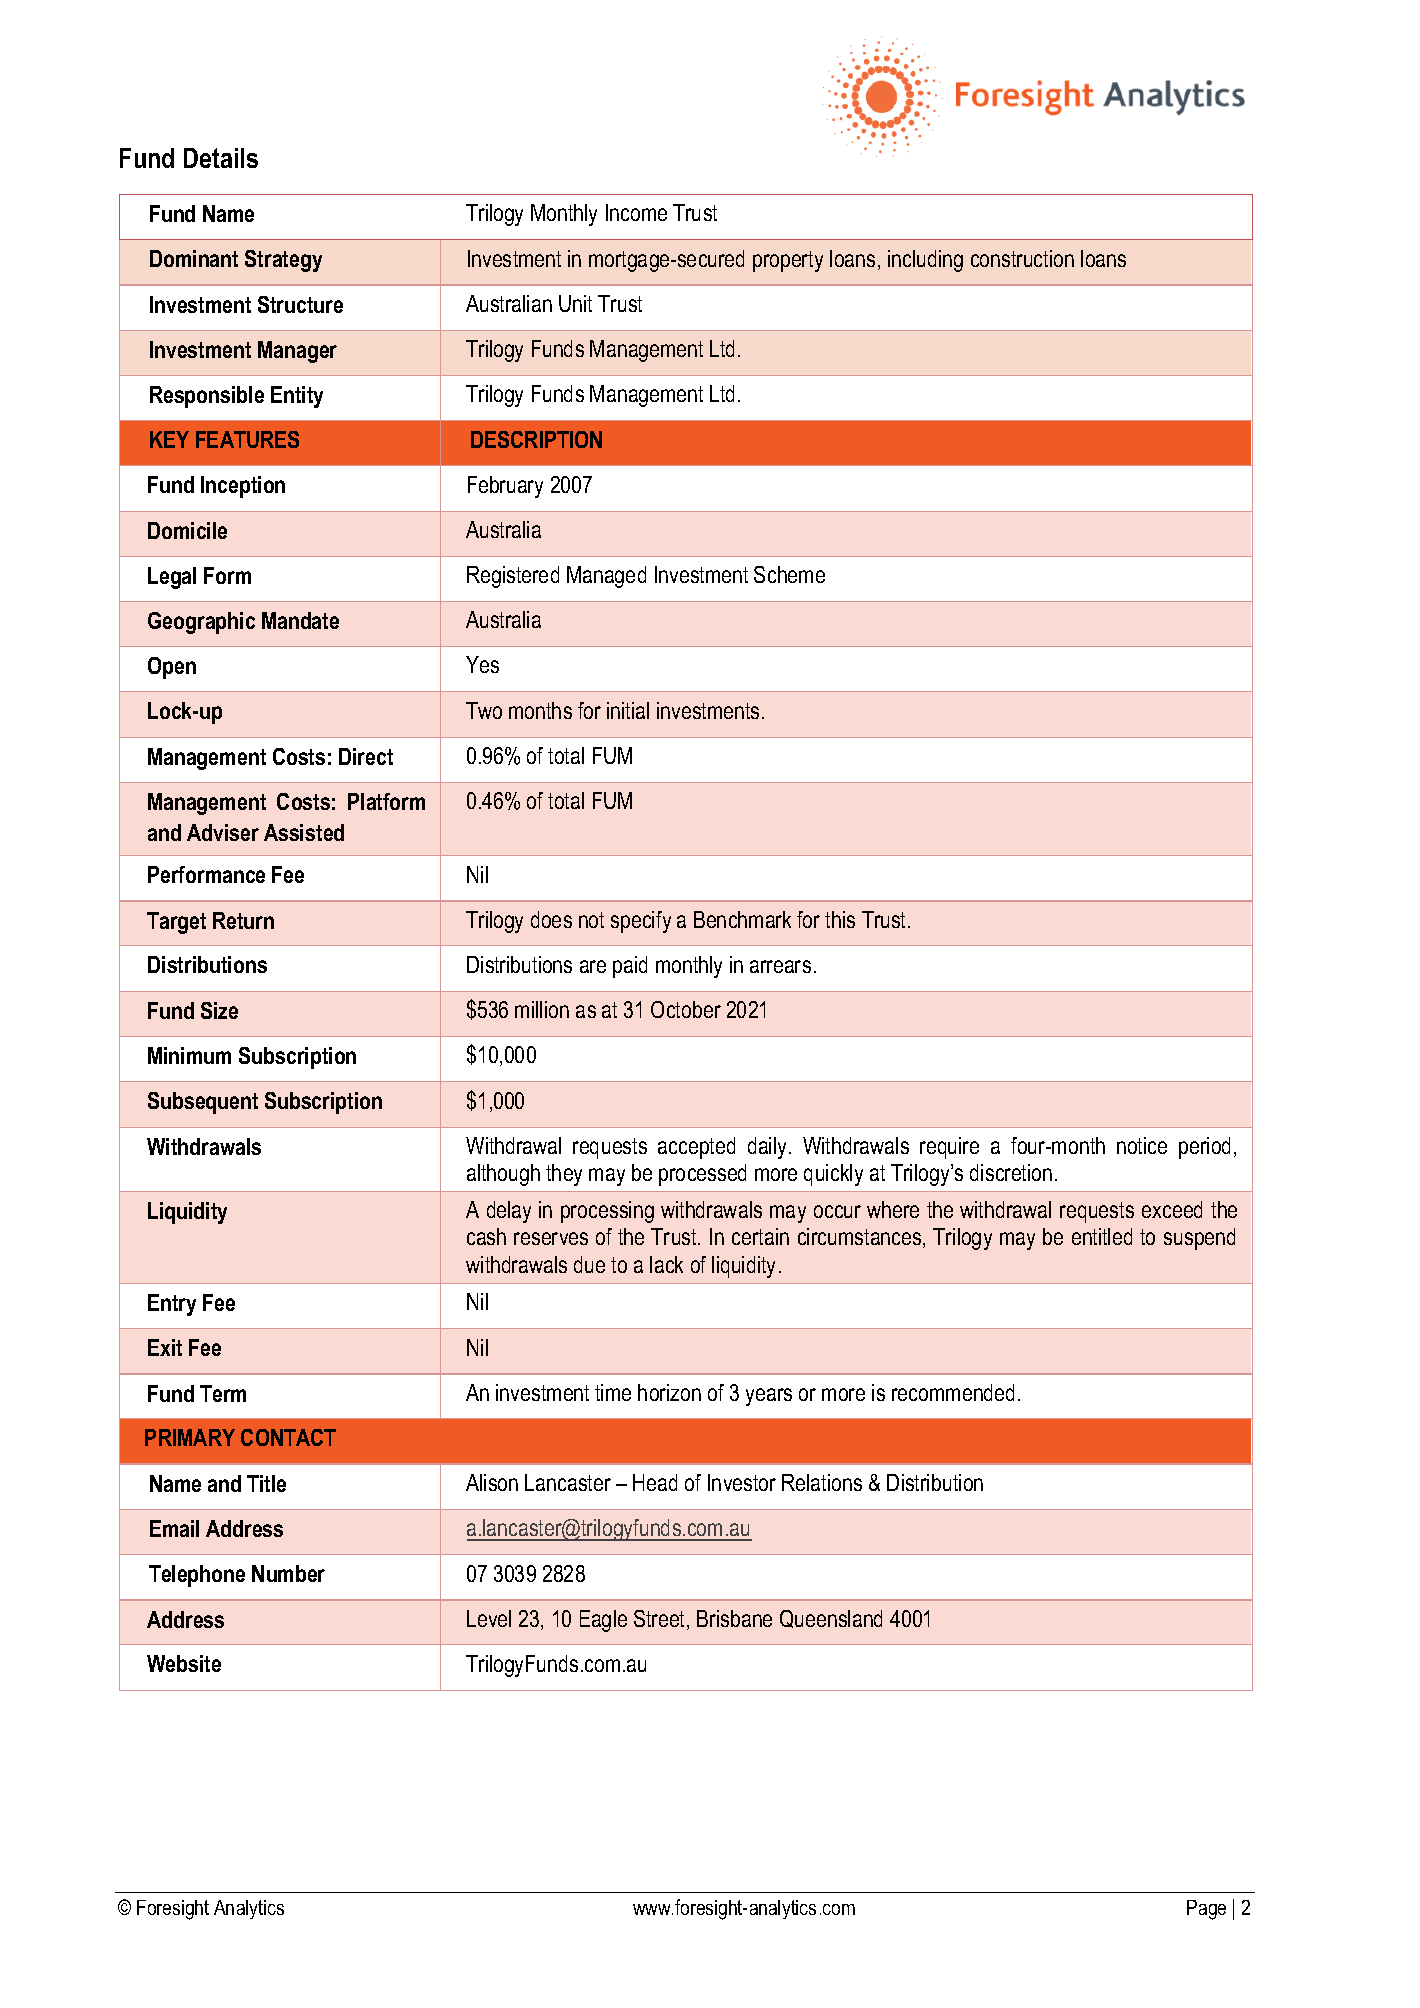 This screenshot has width=1420, height=2008. Describe the element at coordinates (840, 919) in the screenshot. I see `this` at that location.
